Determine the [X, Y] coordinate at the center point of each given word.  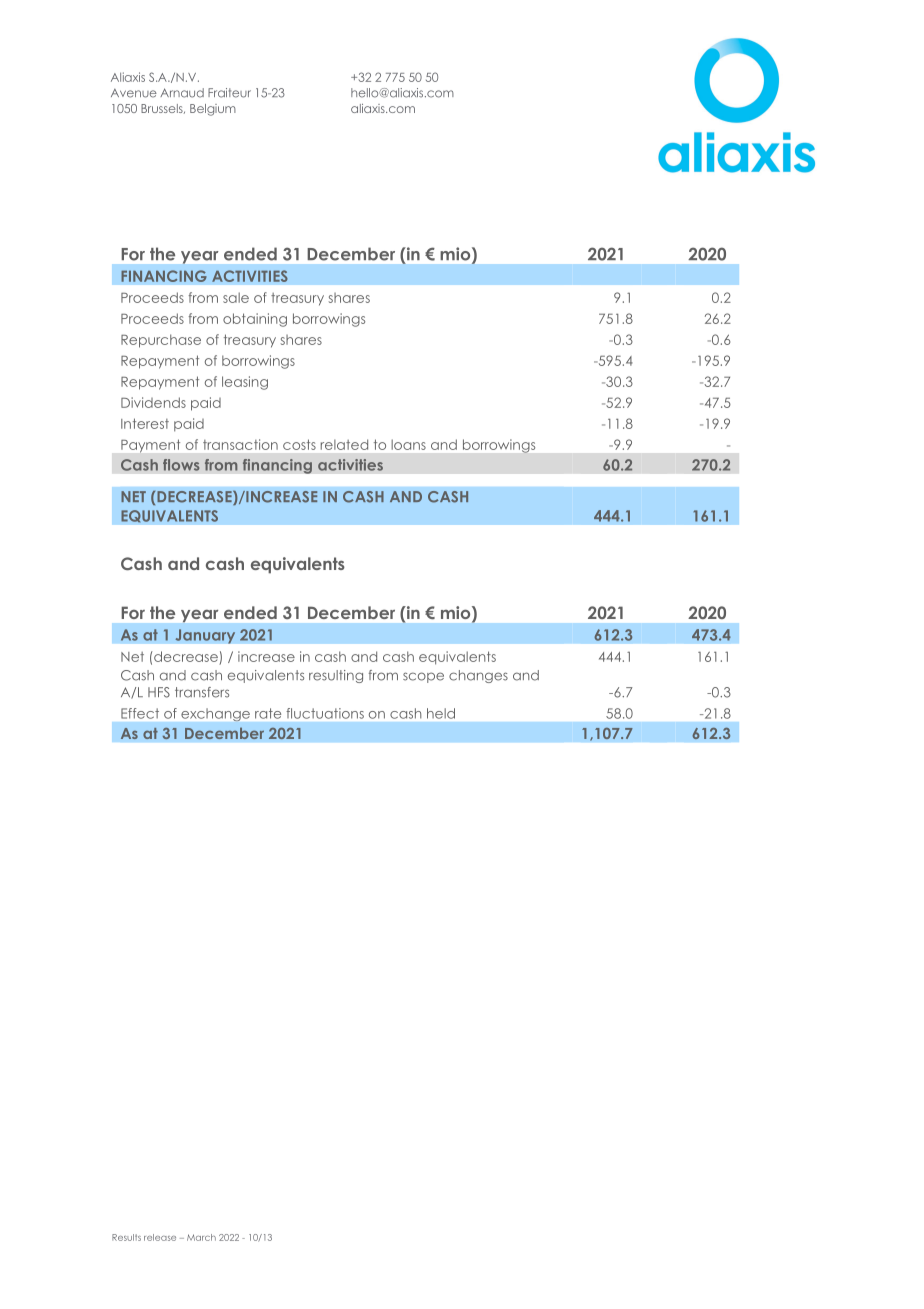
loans [408, 444]
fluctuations [325, 713]
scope [423, 677]
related [344, 444]
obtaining [255, 320]
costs [299, 444]
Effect [140, 713]
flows [181, 465]
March [201, 1237]
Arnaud [182, 93]
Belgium [213, 110]
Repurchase [161, 341]
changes [478, 676]
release [160, 1237]
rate [268, 713]
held [441, 713]
